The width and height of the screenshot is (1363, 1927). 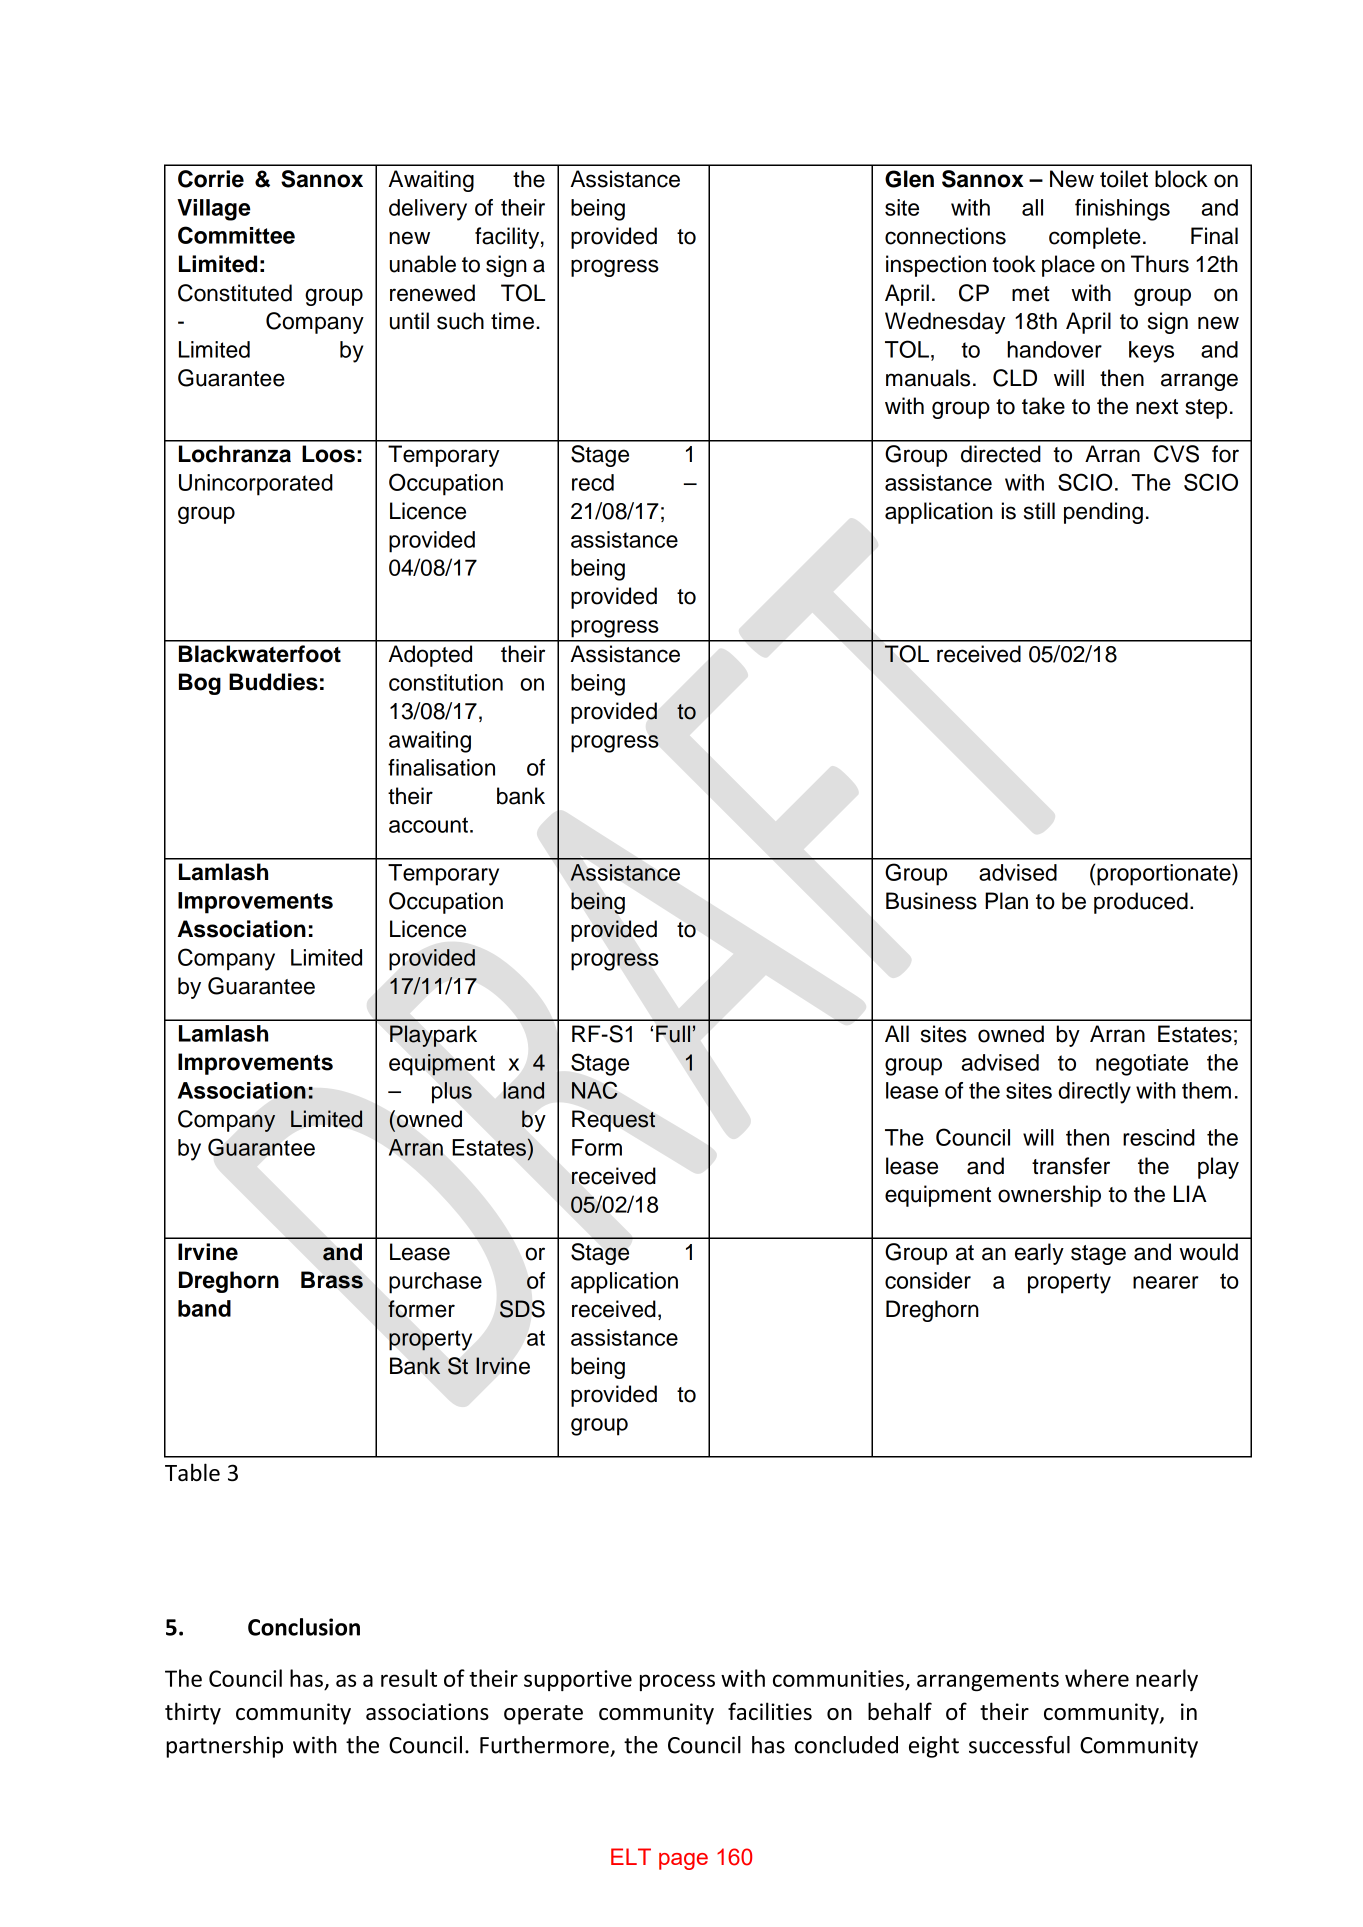 I want to click on plus, so click(x=452, y=1092).
